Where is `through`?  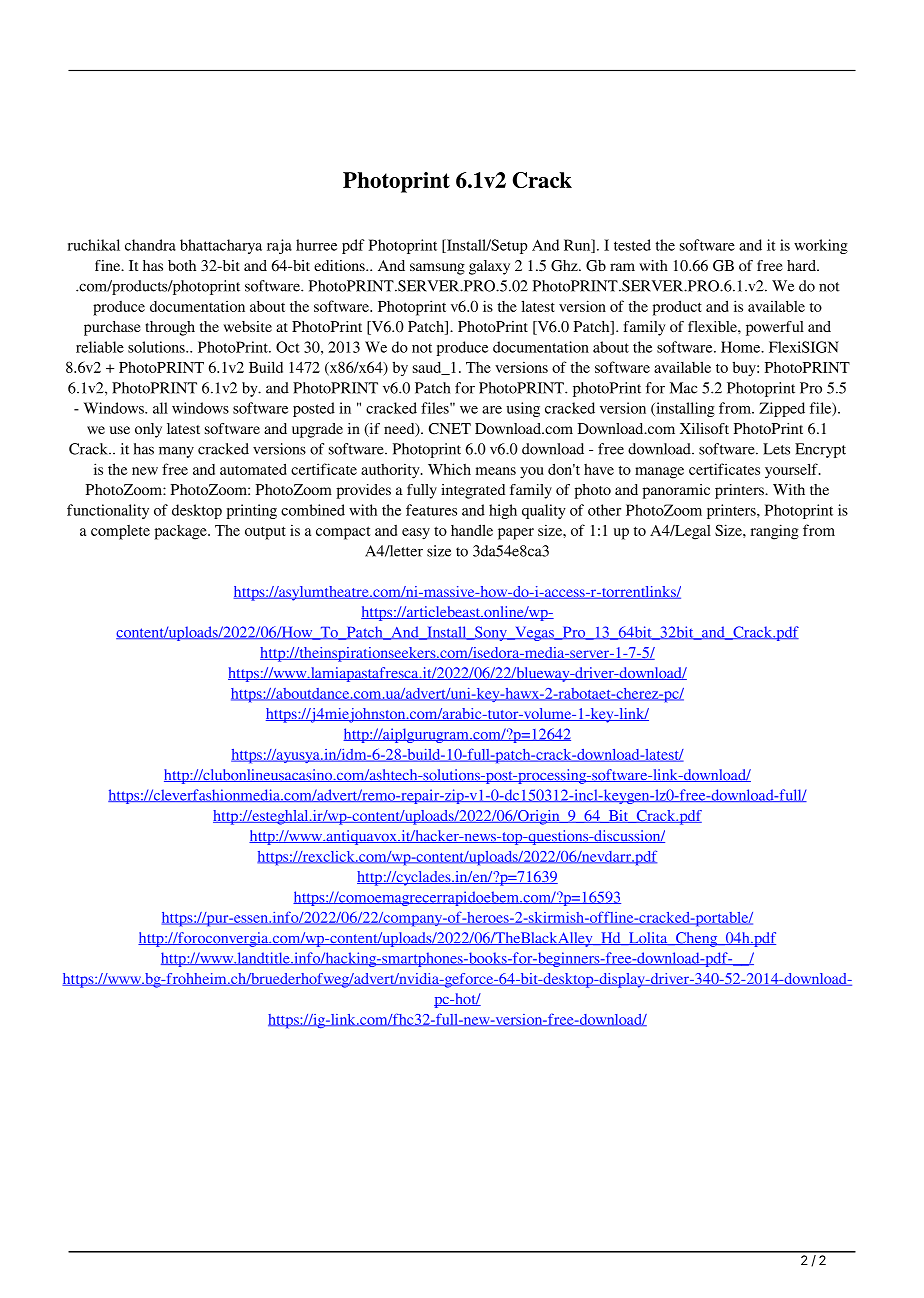 through is located at coordinates (170, 328).
